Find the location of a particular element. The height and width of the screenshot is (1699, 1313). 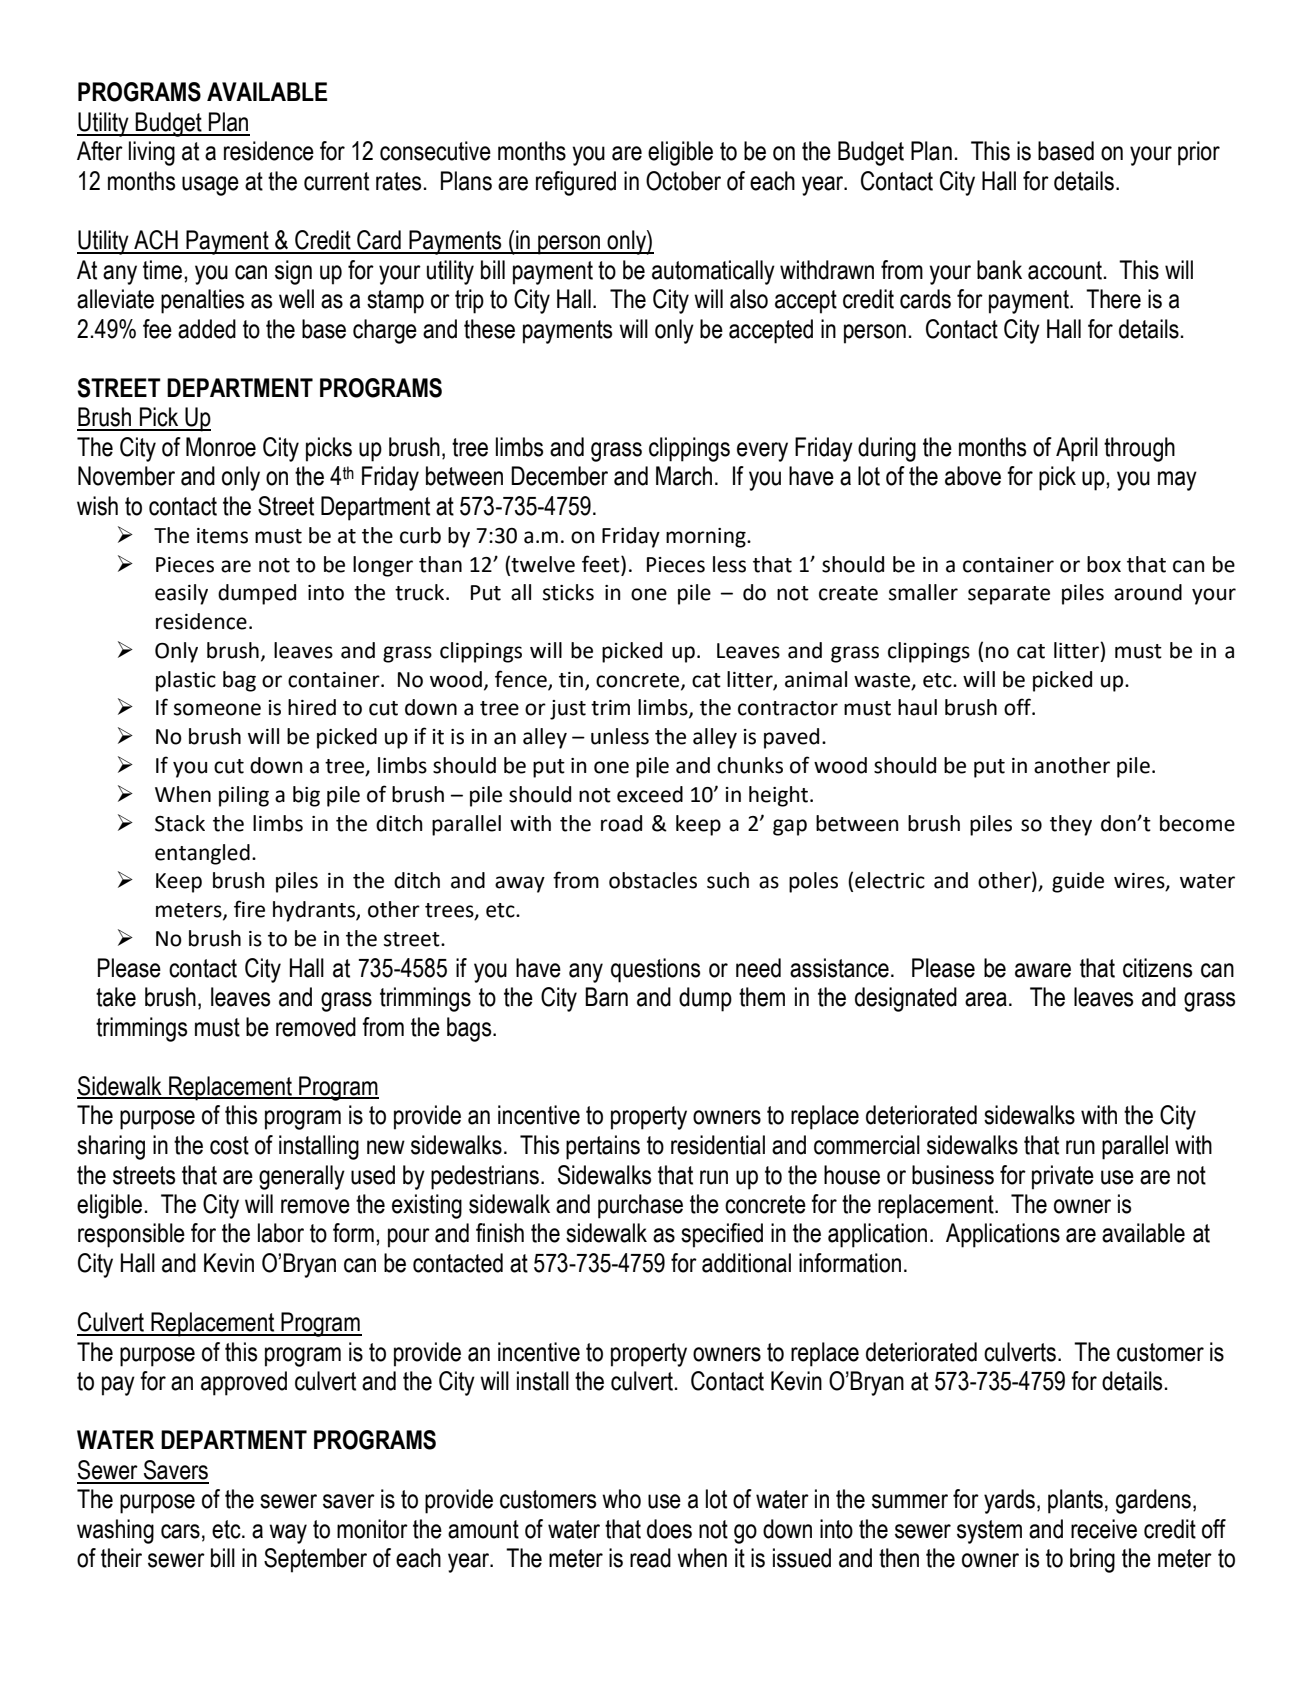

October is located at coordinates (683, 181).
